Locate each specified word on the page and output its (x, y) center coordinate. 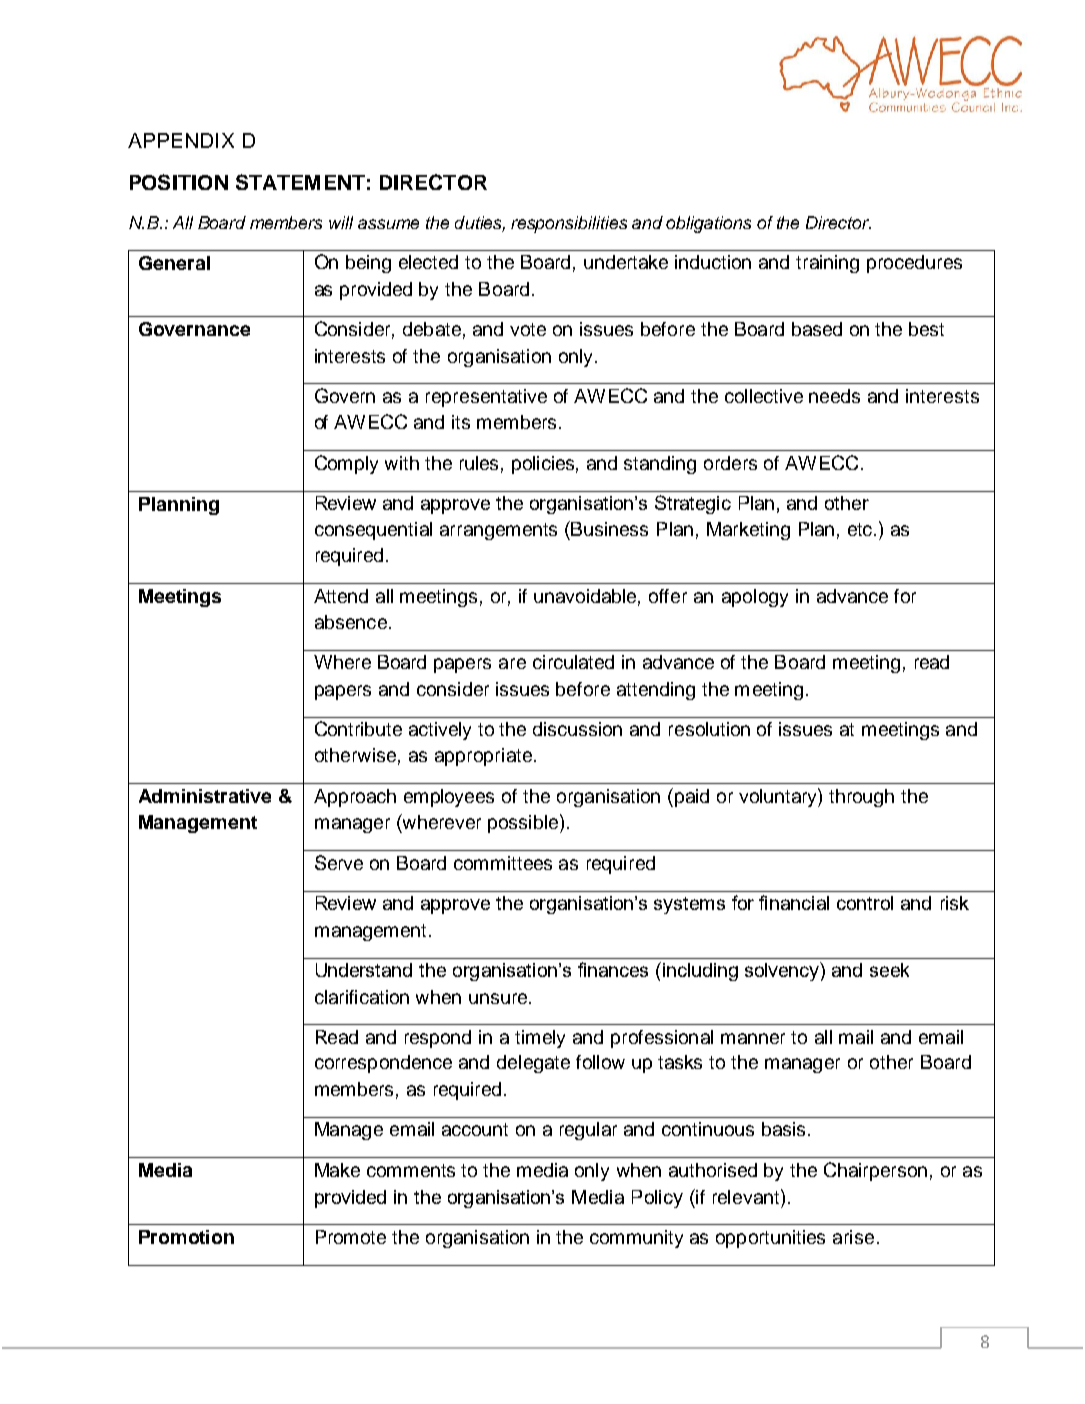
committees (503, 863)
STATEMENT (300, 182)
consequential (373, 531)
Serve (339, 862)
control (865, 903)
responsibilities (569, 224)
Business (609, 529)
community (636, 1239)
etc (860, 529)
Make (337, 1170)
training (827, 264)
